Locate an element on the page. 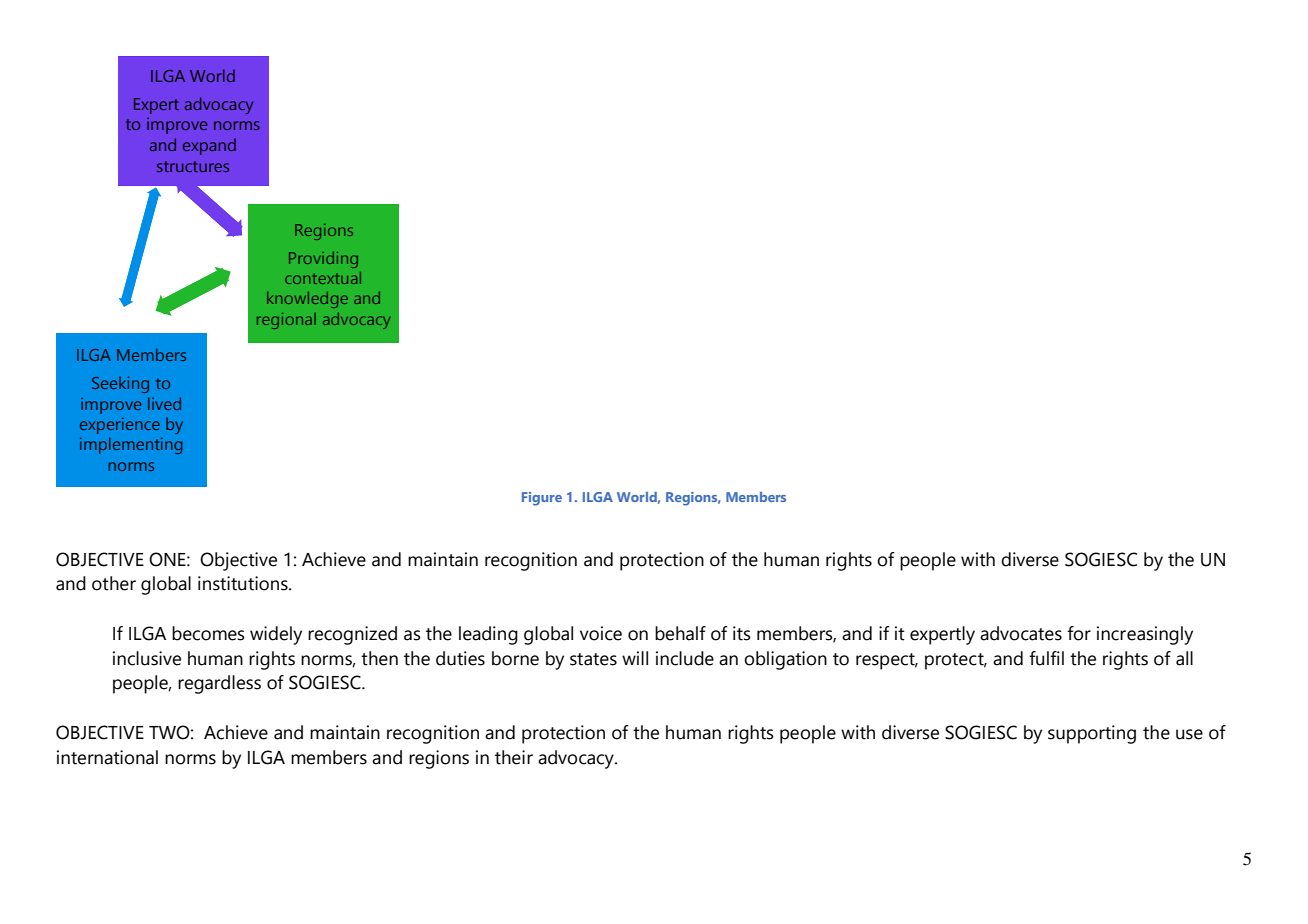  Figure is located at coordinates (542, 499).
